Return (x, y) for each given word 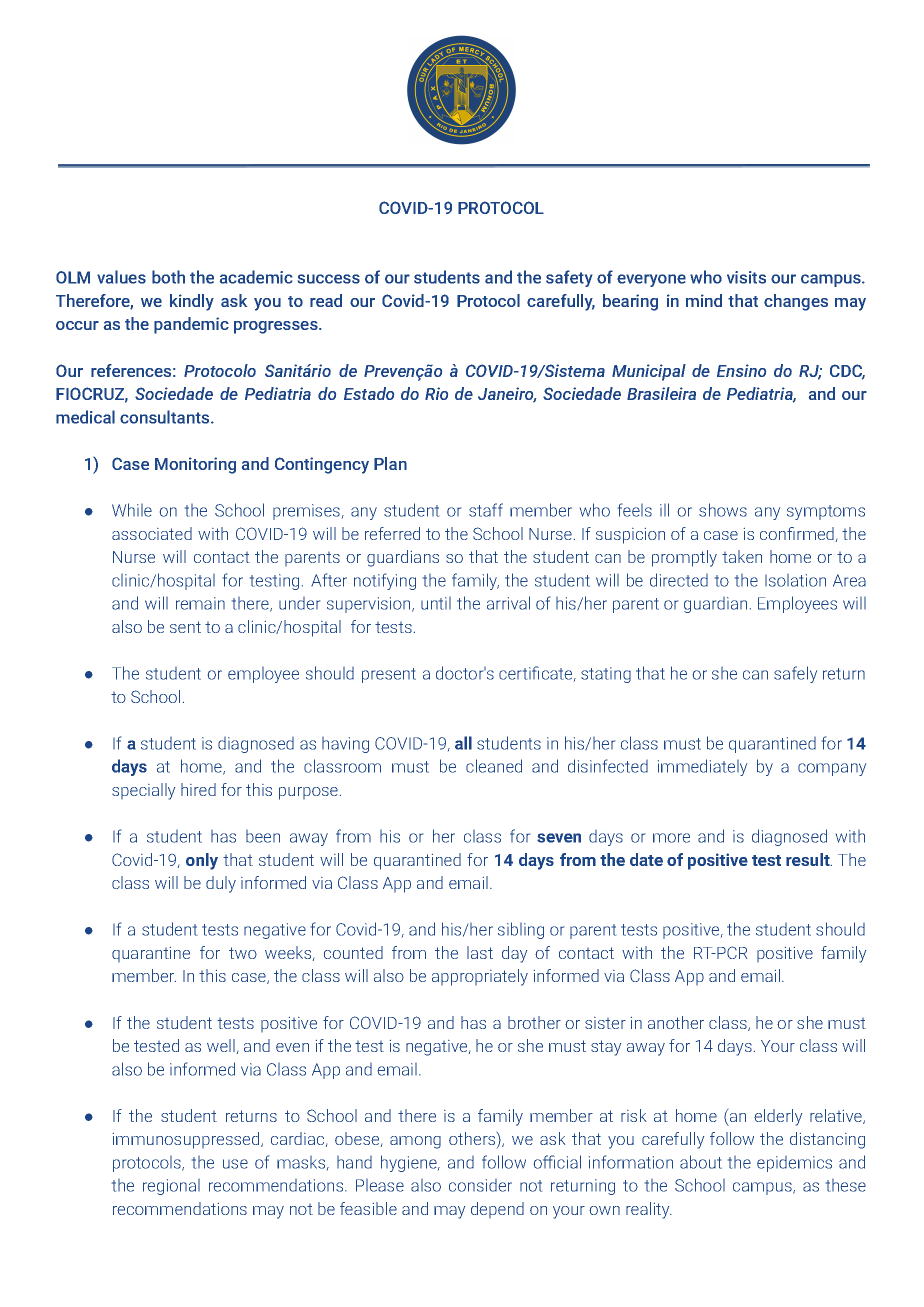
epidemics (794, 1164)
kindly (192, 302)
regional (171, 1187)
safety (569, 278)
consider (480, 1185)
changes (796, 302)
